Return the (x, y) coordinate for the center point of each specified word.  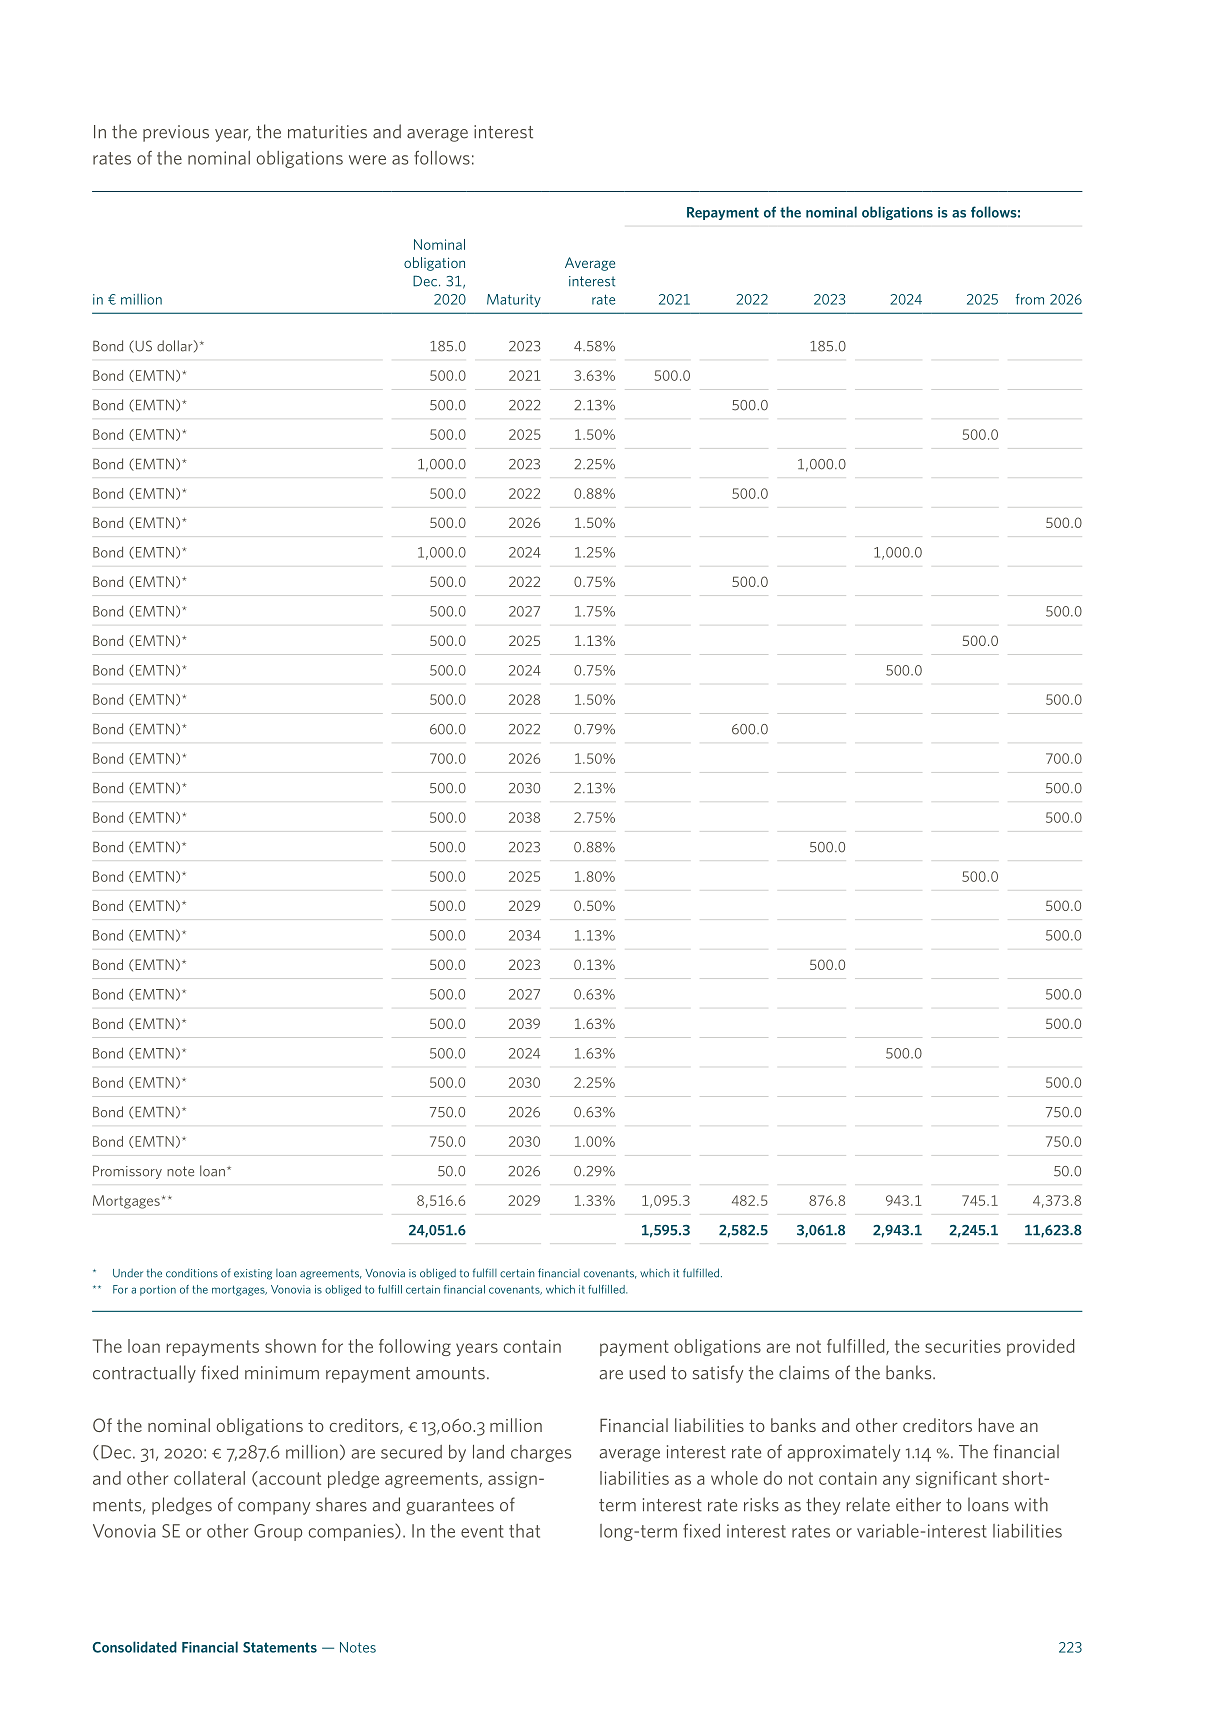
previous (176, 133)
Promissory (127, 1172)
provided (1040, 1347)
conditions (192, 1273)
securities (963, 1346)
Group (278, 1532)
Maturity (514, 300)
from (1030, 299)
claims (804, 1372)
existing (253, 1274)
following (415, 1347)
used (647, 1372)
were (367, 160)
